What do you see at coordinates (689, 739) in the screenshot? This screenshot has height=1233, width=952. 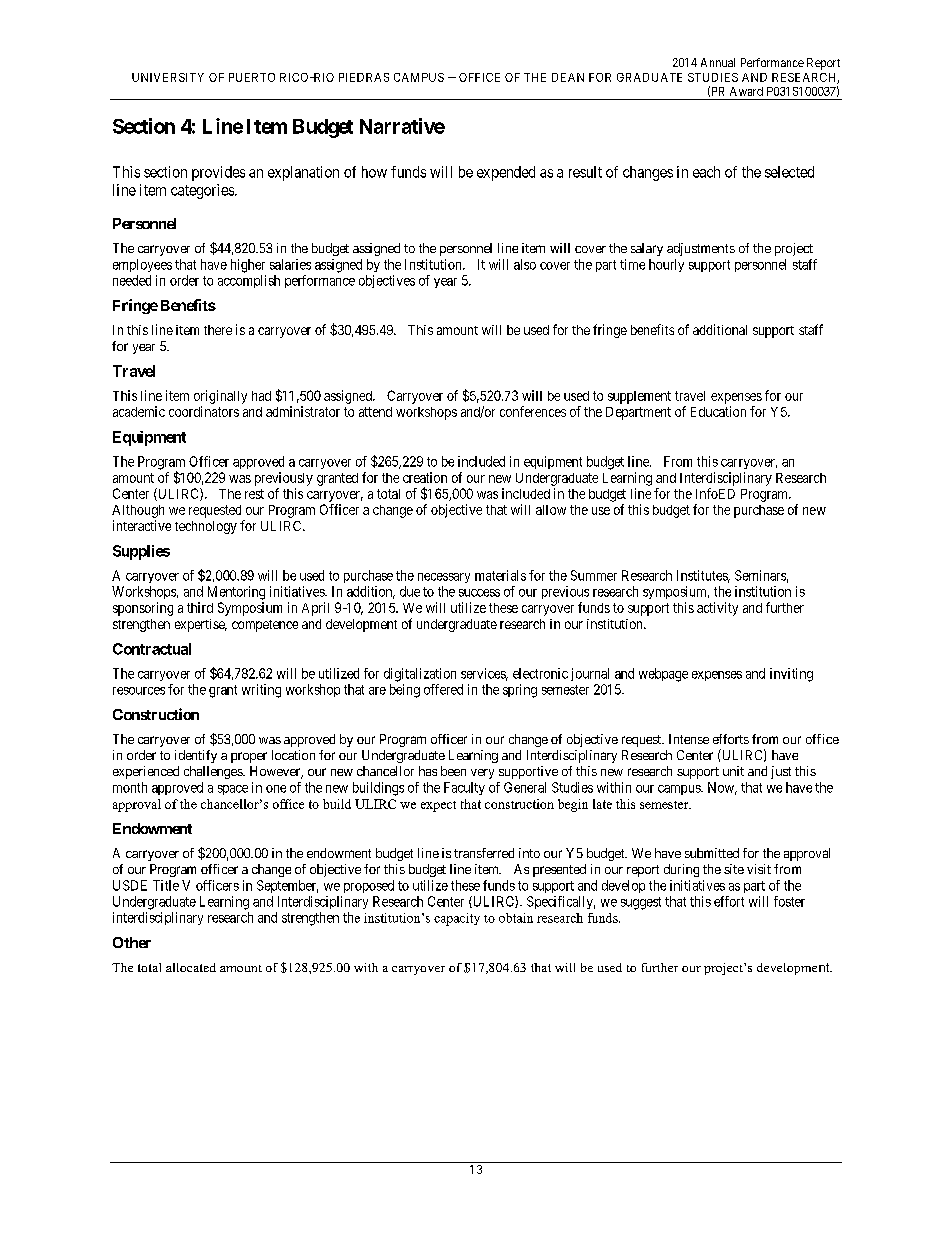 I see `Intense` at bounding box center [689, 739].
